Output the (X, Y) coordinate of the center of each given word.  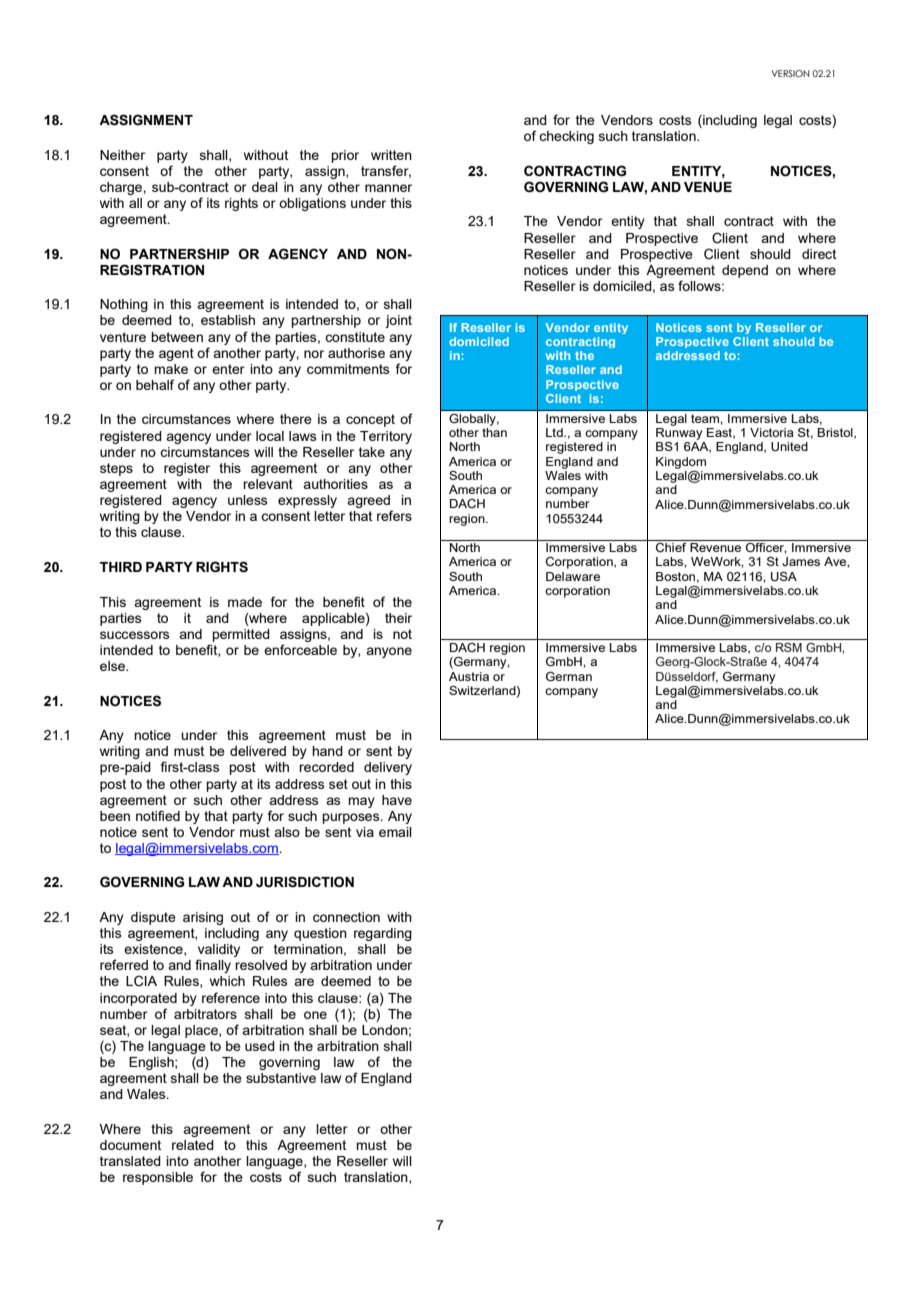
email (395, 832)
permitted (241, 635)
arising (203, 918)
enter (228, 369)
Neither (122, 155)
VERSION (790, 73)
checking (566, 137)
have (397, 800)
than (494, 432)
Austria (469, 676)
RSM (789, 647)
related (193, 1145)
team (706, 418)
